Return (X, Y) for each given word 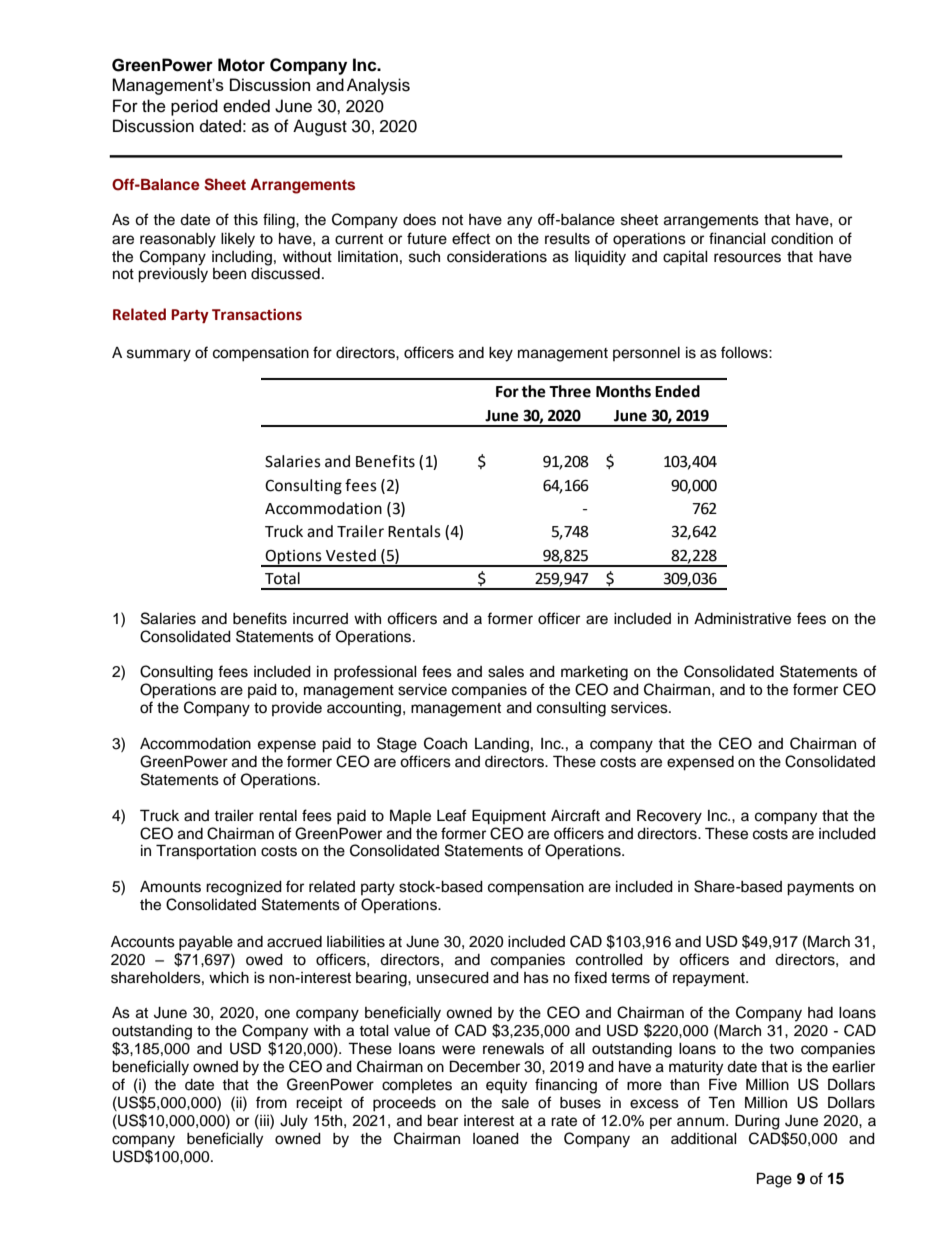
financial (737, 238)
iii (264, 1120)
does (419, 220)
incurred (320, 619)
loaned (496, 1139)
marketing (594, 673)
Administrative (742, 619)
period (194, 107)
